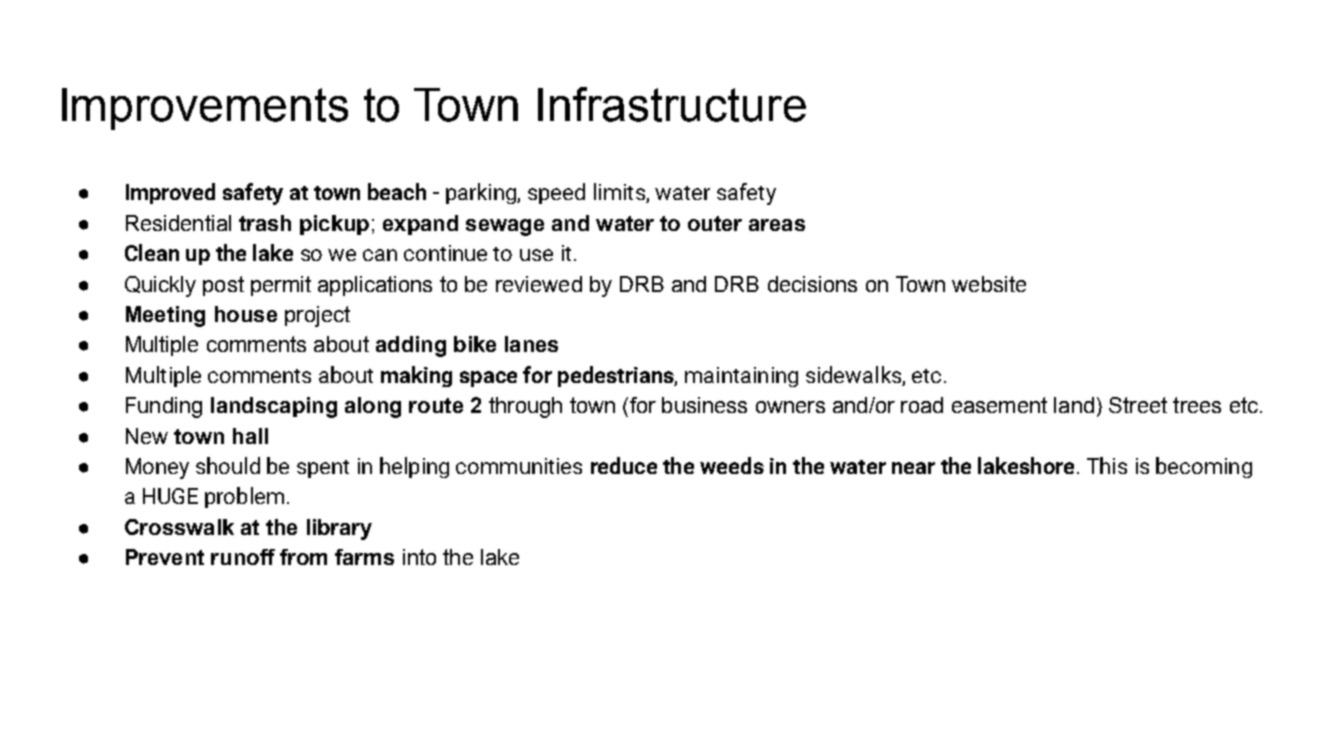  What do you see at coordinates (989, 284) in the image?
I see `website` at bounding box center [989, 284].
